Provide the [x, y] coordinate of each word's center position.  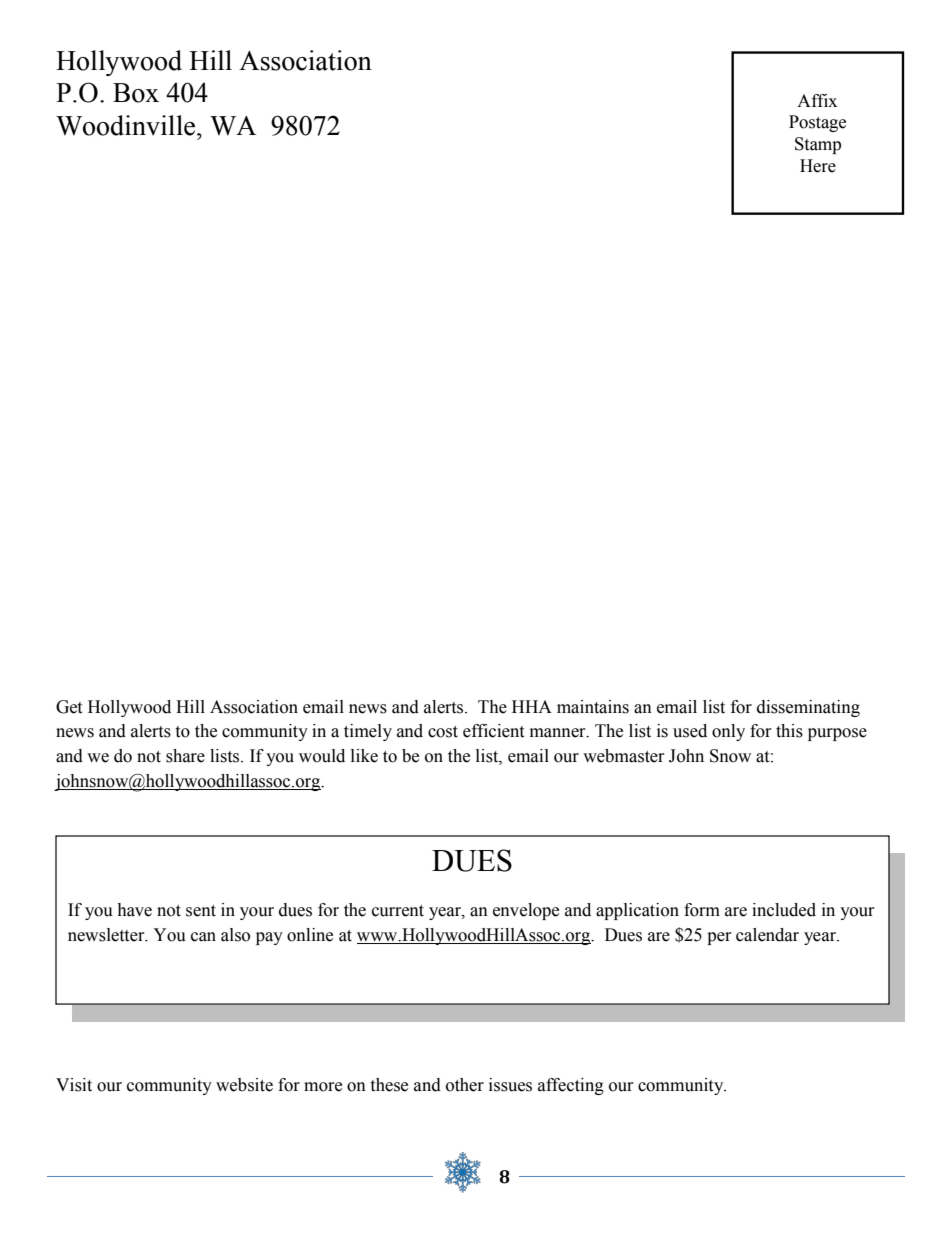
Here [818, 166]
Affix [817, 100]
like [364, 756]
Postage [817, 123]
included [784, 910]
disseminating [808, 708]
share [185, 756]
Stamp [818, 145]
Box [136, 93]
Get [69, 707]
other [465, 1085]
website [244, 1085]
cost [443, 732]
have [134, 910]
